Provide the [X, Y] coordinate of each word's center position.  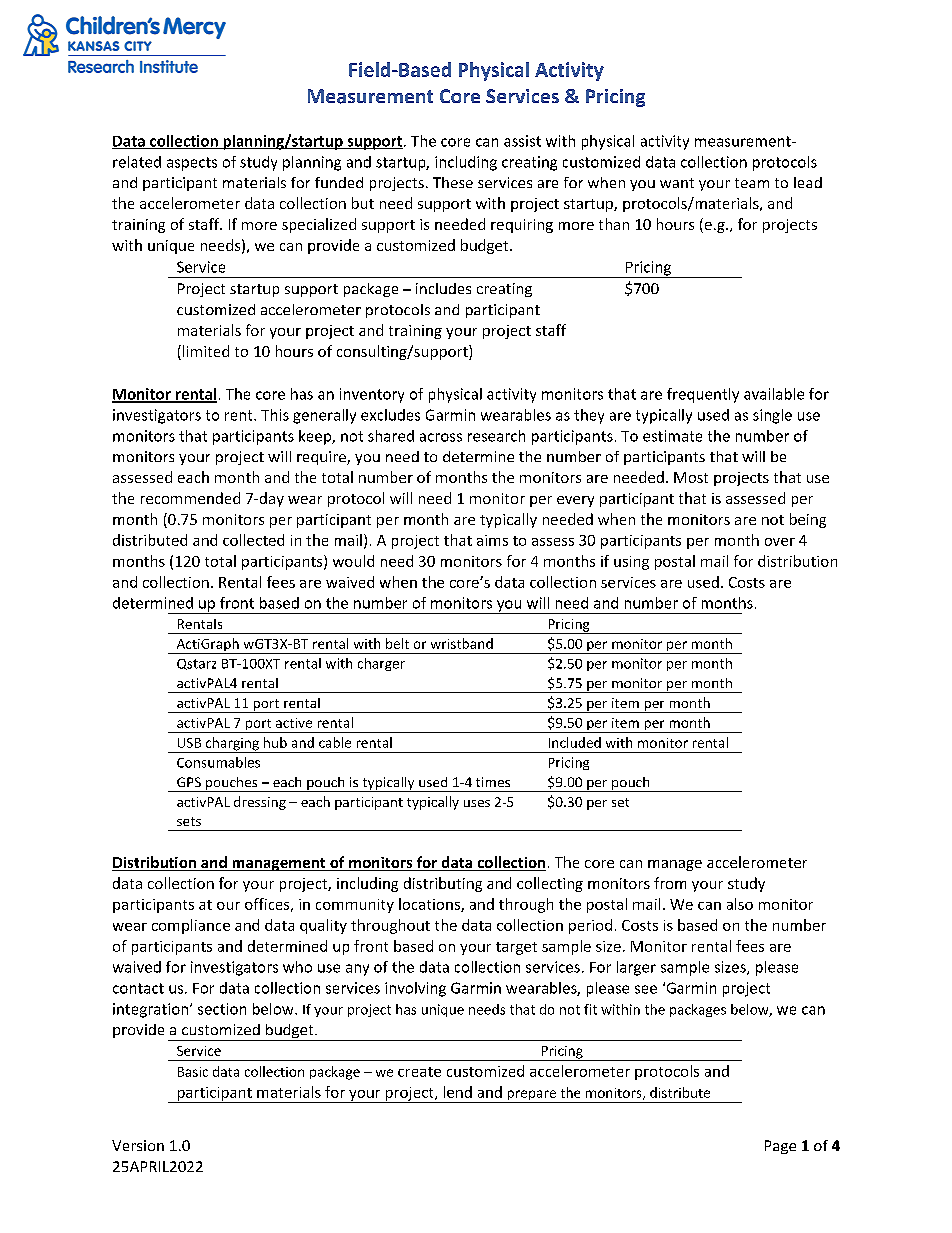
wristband [462, 643]
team [752, 183]
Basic [193, 1072]
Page [780, 1147]
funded [339, 182]
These [453, 182]
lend [458, 1092]
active [294, 723]
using [631, 563]
